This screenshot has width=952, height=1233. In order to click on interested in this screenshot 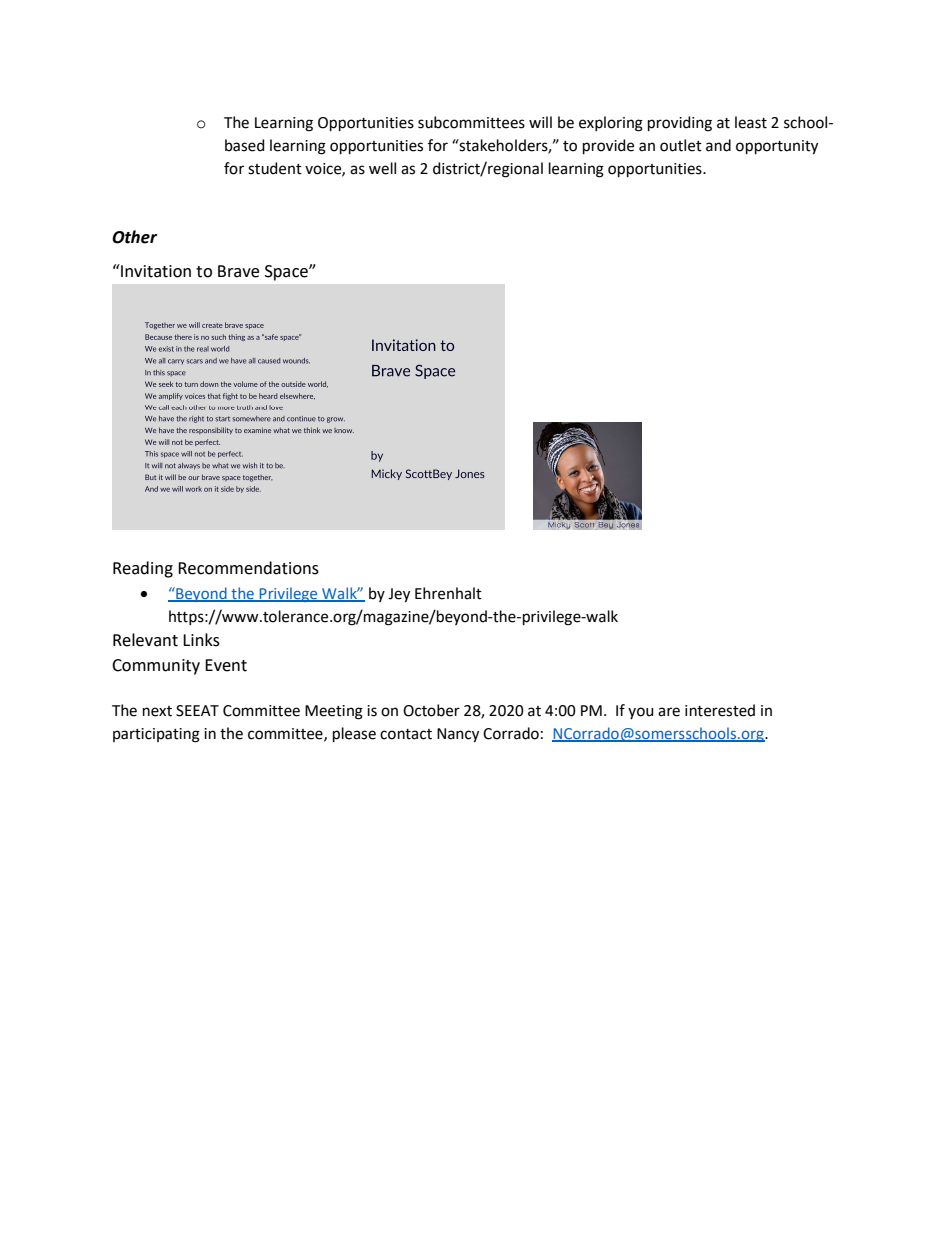, I will do `click(720, 710)`.
